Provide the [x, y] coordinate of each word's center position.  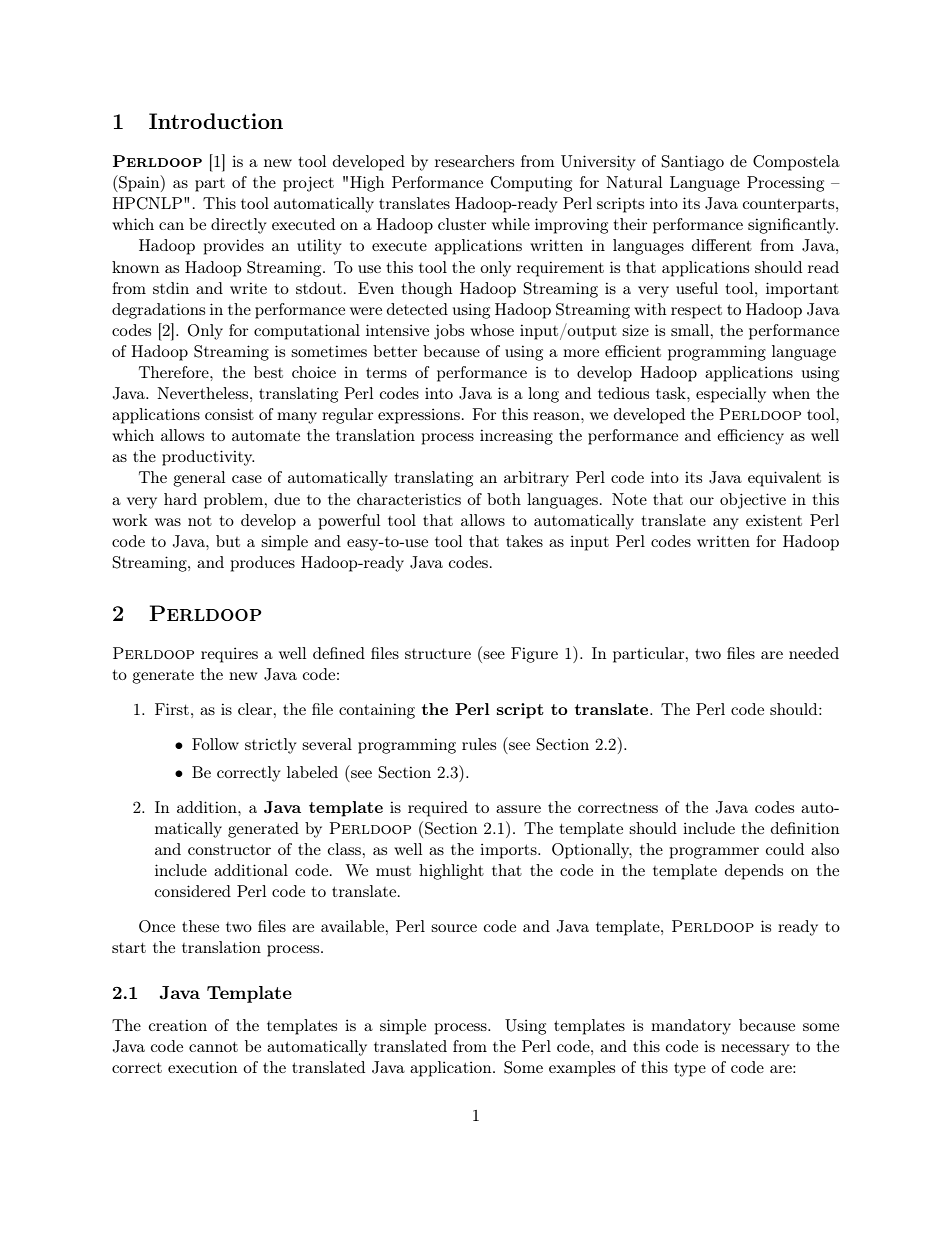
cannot [213, 1047]
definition [805, 828]
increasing [516, 437]
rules [479, 744]
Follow [215, 744]
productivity [208, 458]
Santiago [693, 163]
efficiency [750, 437]
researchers [474, 161]
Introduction [216, 121]
